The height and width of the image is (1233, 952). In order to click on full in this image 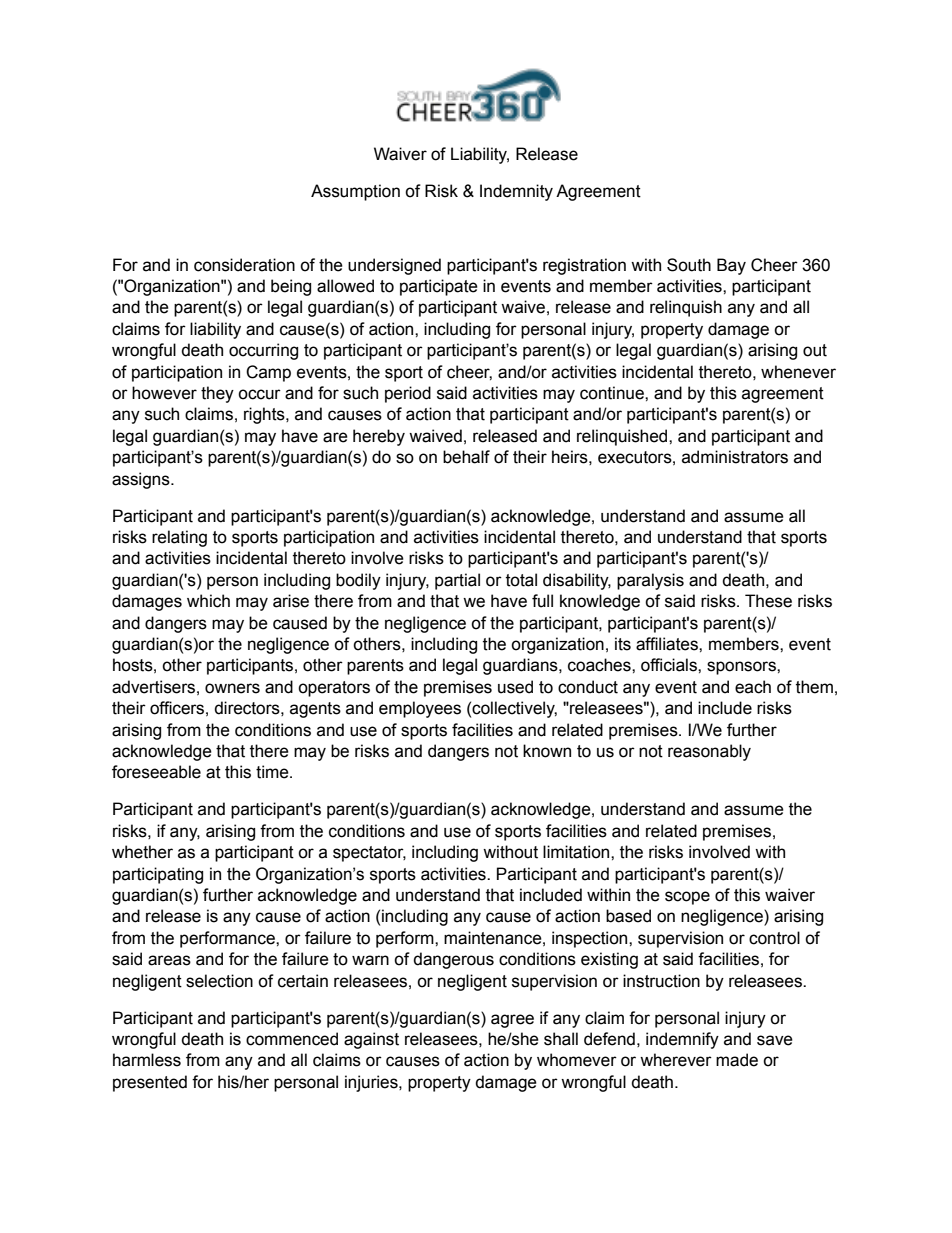, I will do `click(542, 601)`.
